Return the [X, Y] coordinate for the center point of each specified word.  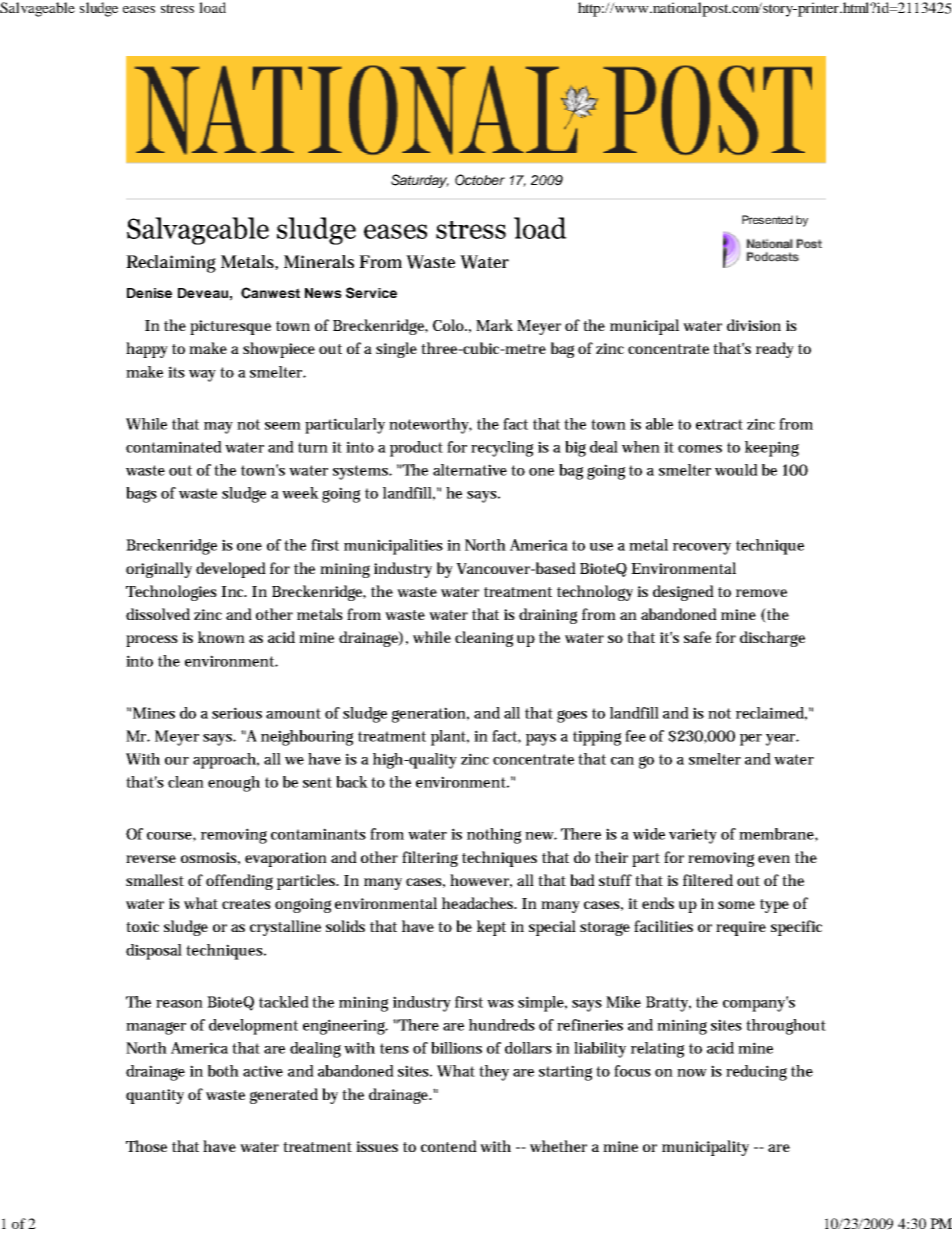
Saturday [420, 181]
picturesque [230, 327]
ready [775, 350]
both [223, 1071]
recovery [702, 549]
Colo [450, 325]
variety [693, 836]
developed [231, 570]
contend [449, 1146]
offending [239, 882]
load [212, 7]
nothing [494, 836]
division [754, 325]
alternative [470, 470]
